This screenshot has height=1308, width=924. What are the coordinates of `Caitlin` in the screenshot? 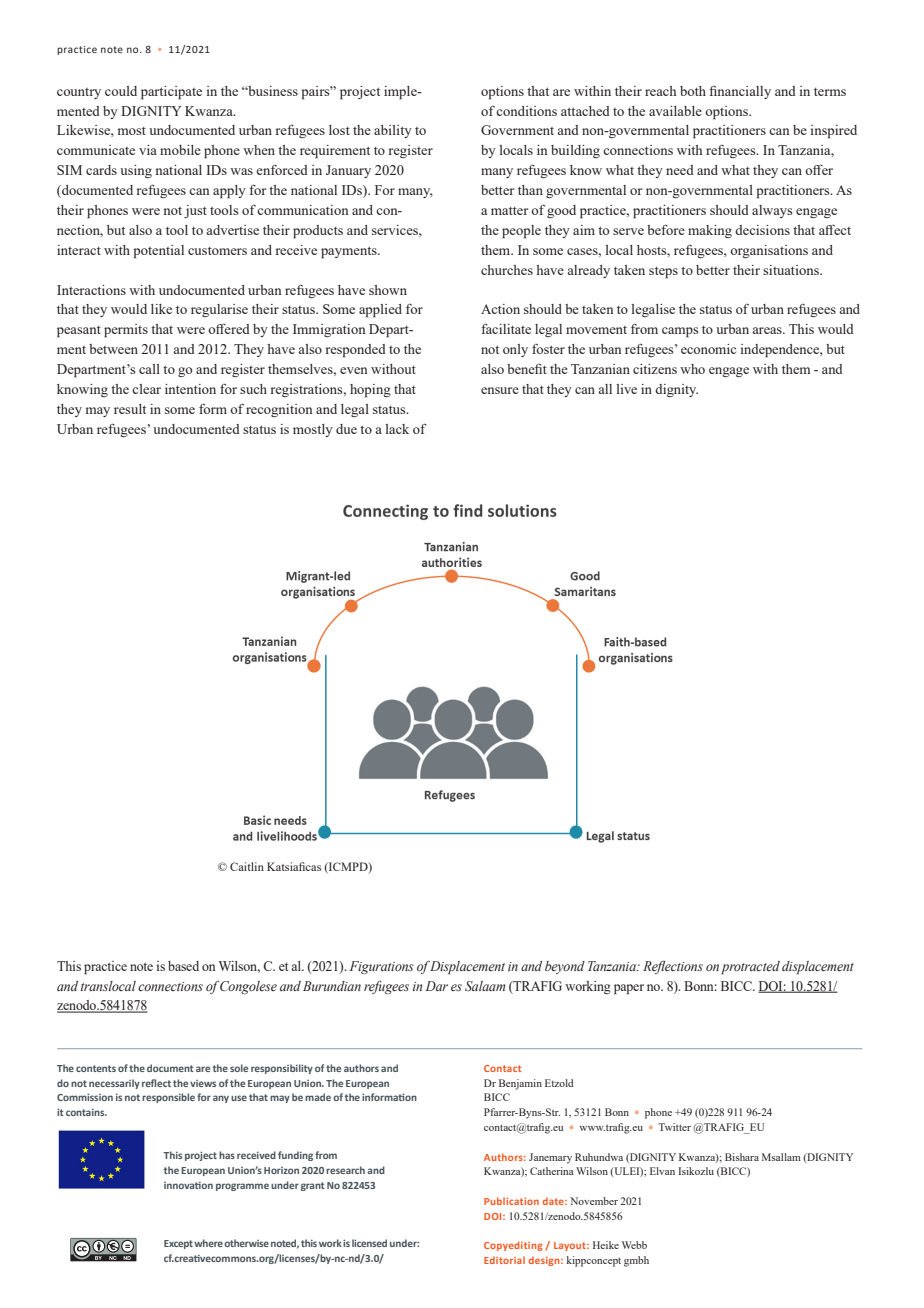 It's located at (247, 866).
